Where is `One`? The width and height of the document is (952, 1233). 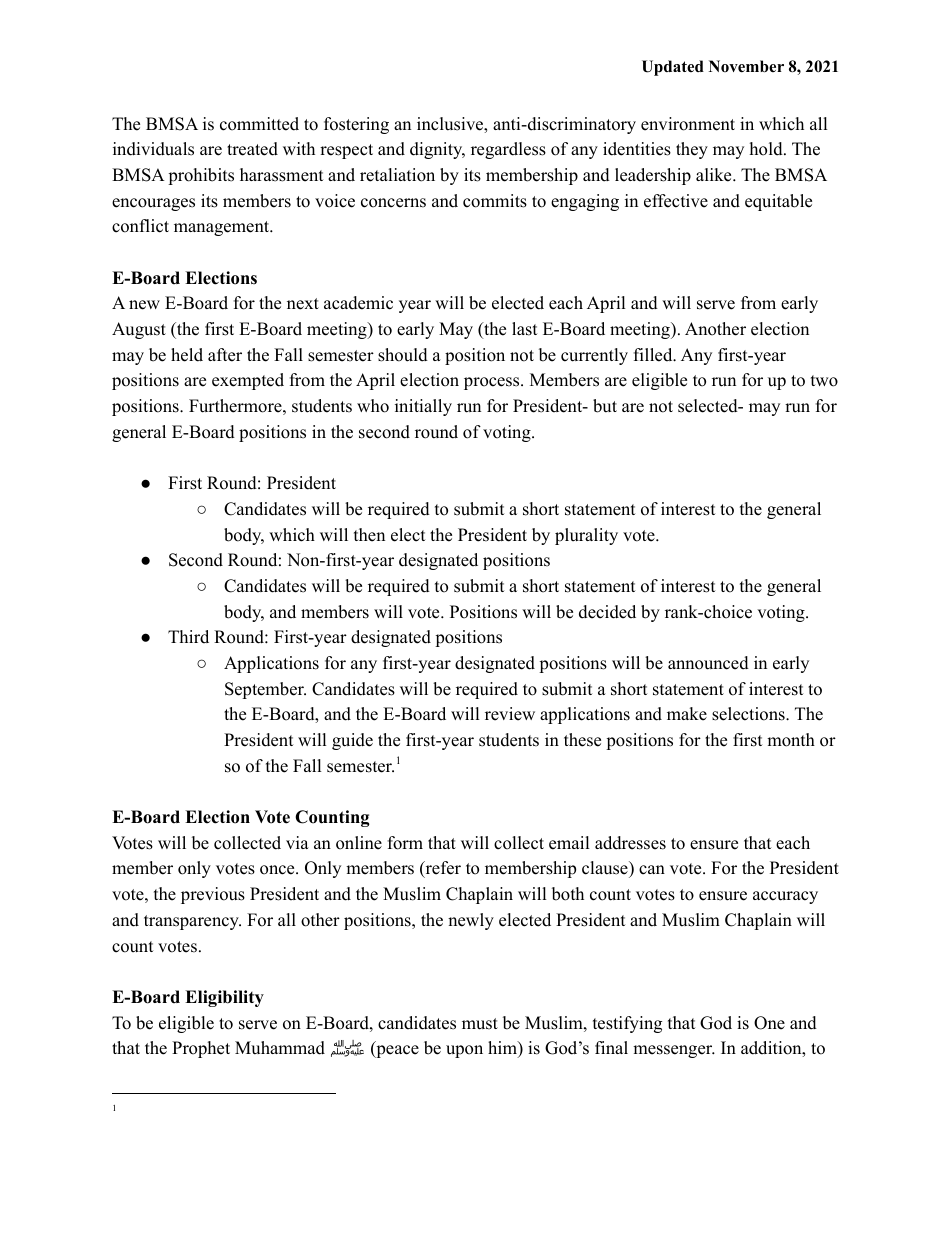
One is located at coordinates (769, 1023).
